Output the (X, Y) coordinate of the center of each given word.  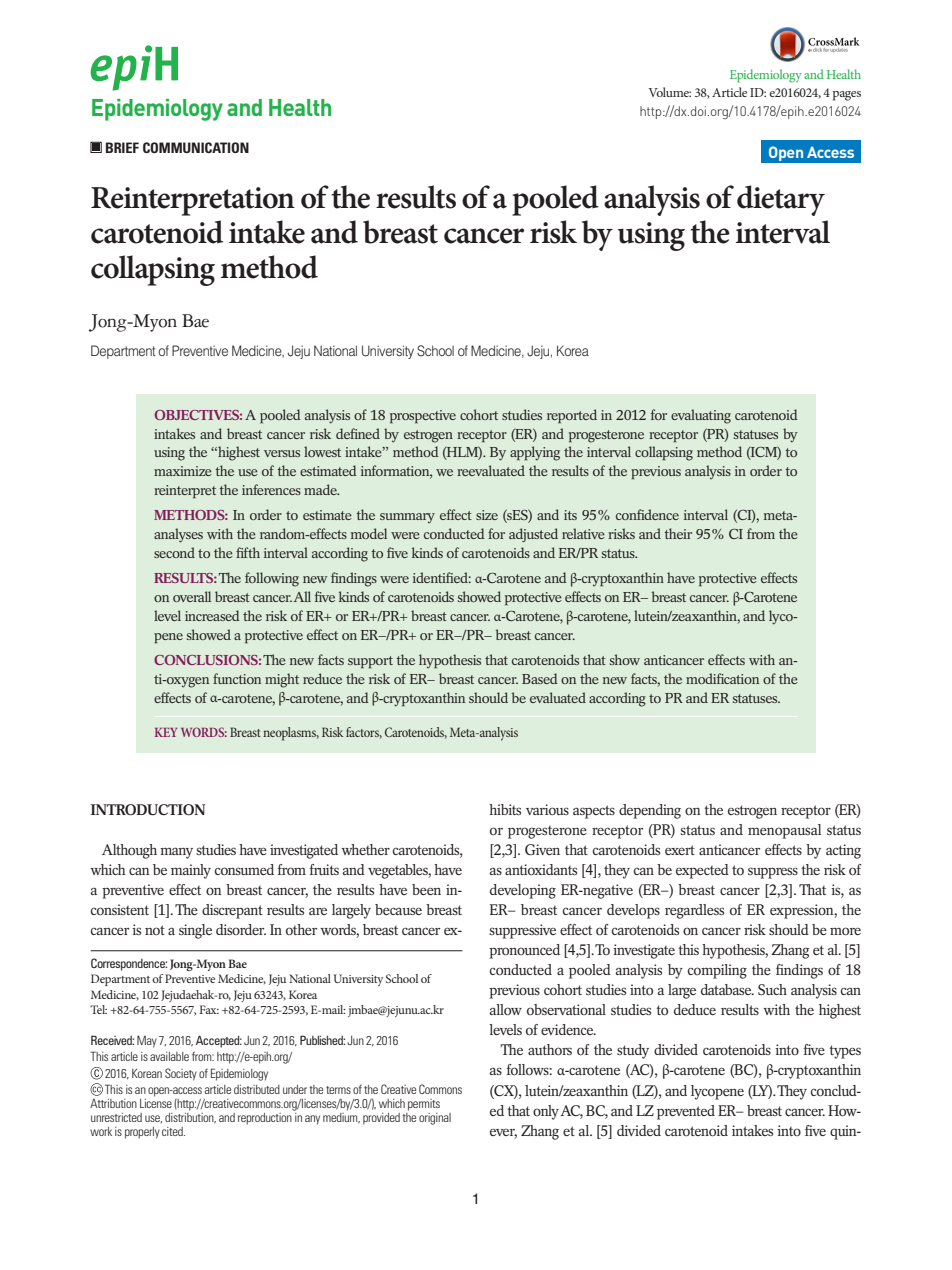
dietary (781, 200)
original (435, 1119)
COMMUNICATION (196, 147)
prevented (686, 1112)
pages (847, 96)
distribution (190, 1116)
